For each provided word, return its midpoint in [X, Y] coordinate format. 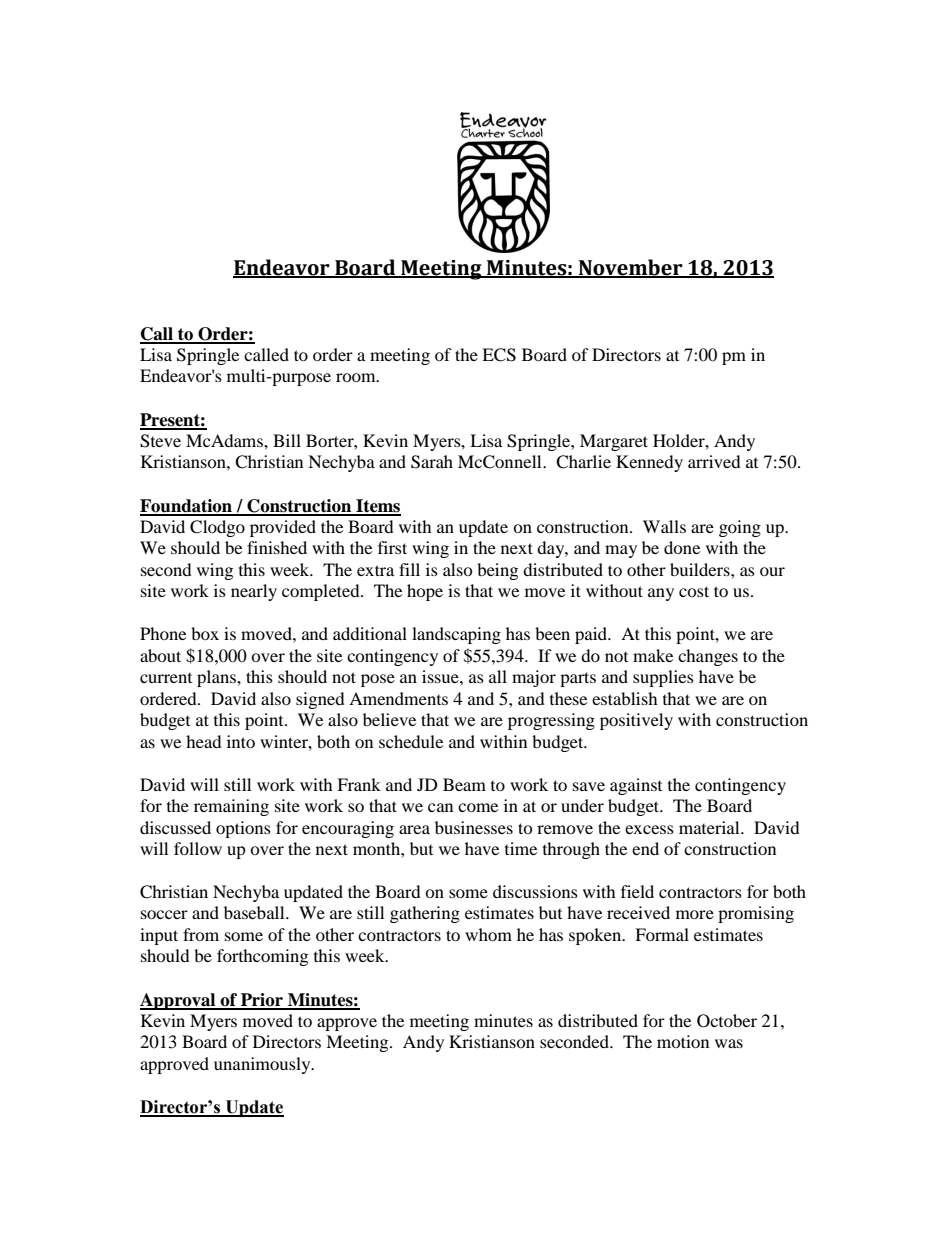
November [631, 268]
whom [488, 934]
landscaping [456, 635]
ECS [499, 355]
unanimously [263, 1065]
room [357, 377]
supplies [663, 678]
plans [217, 678]
